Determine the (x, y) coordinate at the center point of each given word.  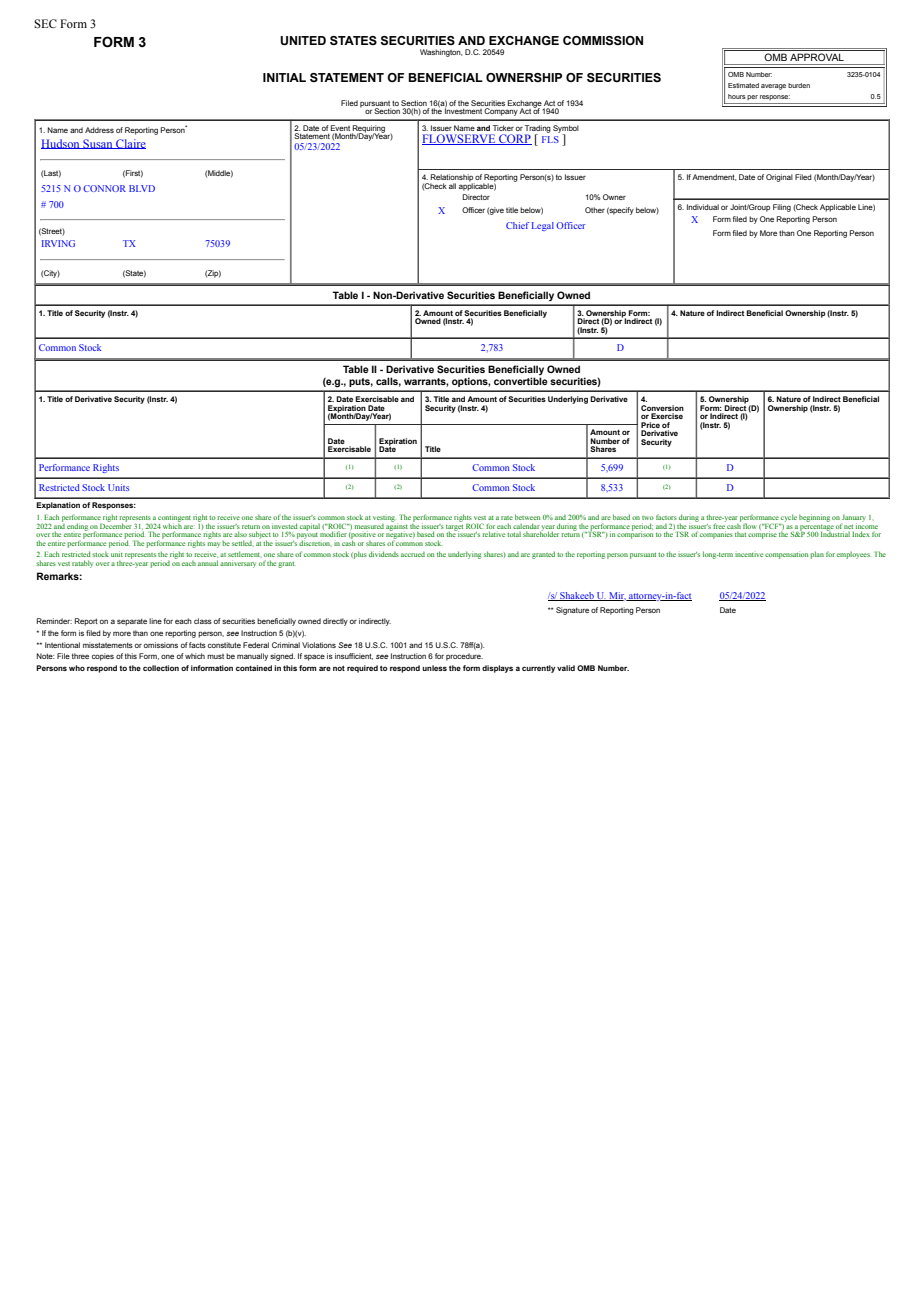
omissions (161, 645)
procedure (464, 657)
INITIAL (284, 77)
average (773, 87)
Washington (441, 53)
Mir (617, 596)
